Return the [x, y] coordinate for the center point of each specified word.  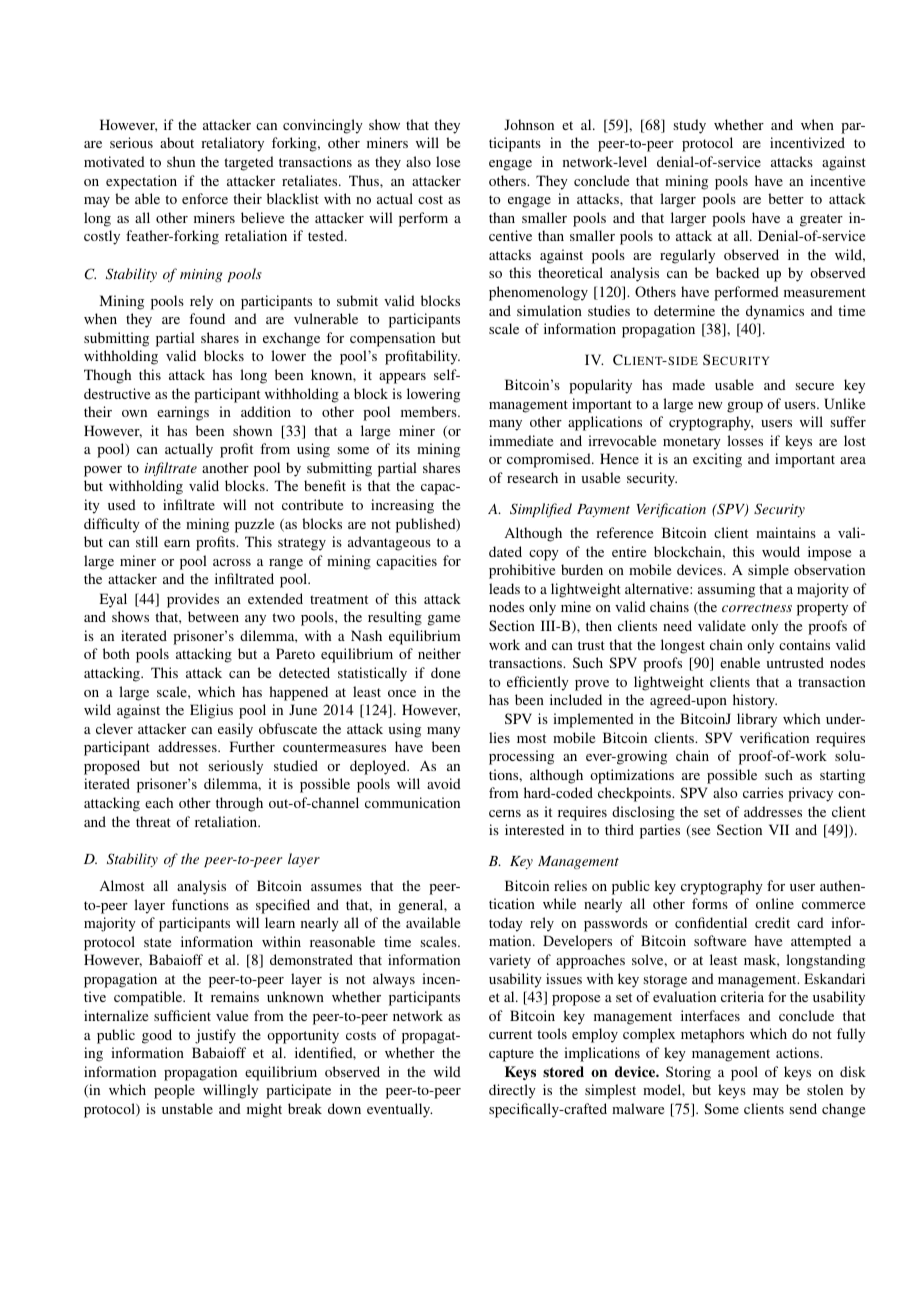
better [786, 198]
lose [448, 161]
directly [512, 1091]
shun [181, 161]
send [803, 1108]
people [174, 1091]
